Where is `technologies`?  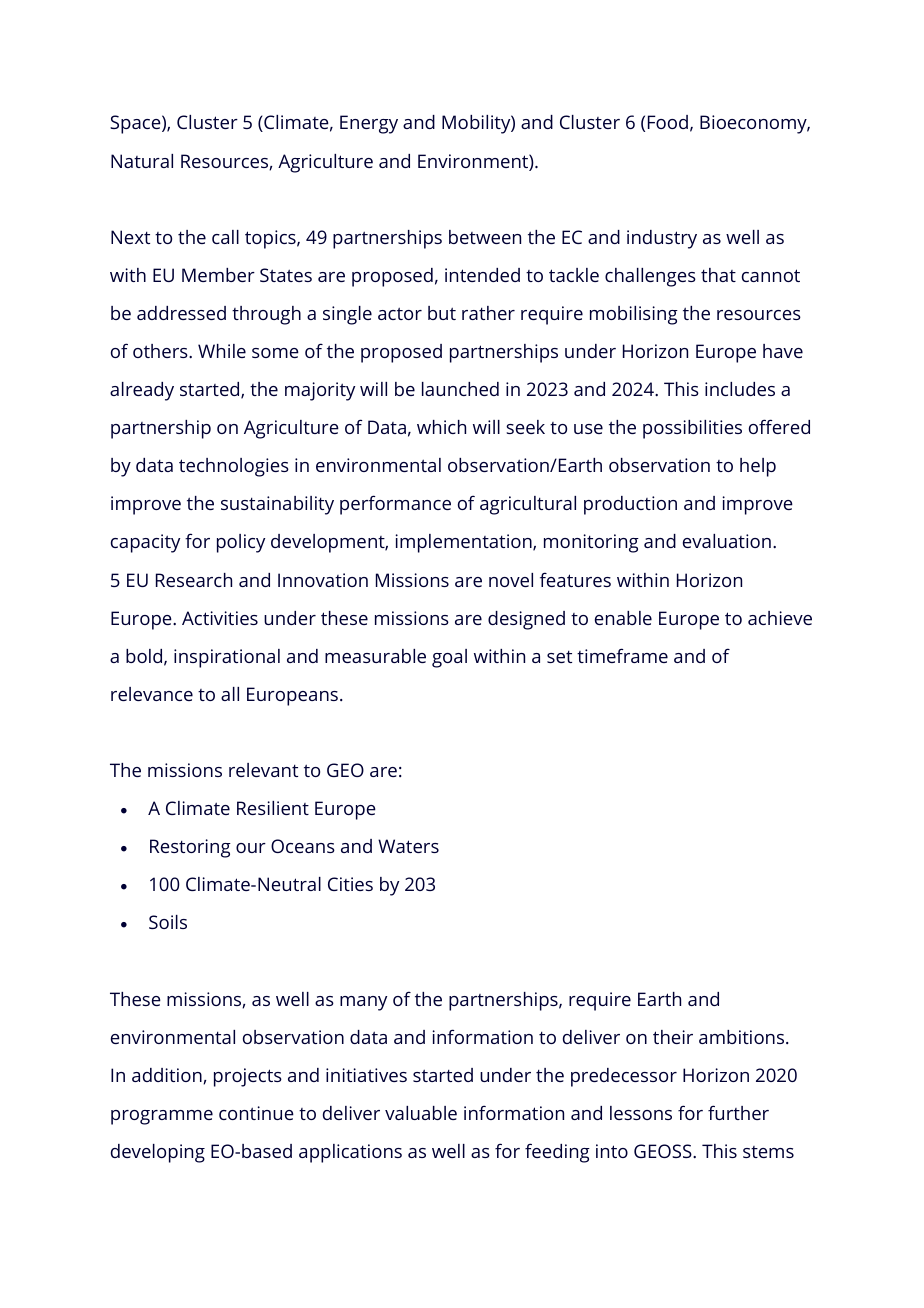
technologies is located at coordinates (234, 467).
